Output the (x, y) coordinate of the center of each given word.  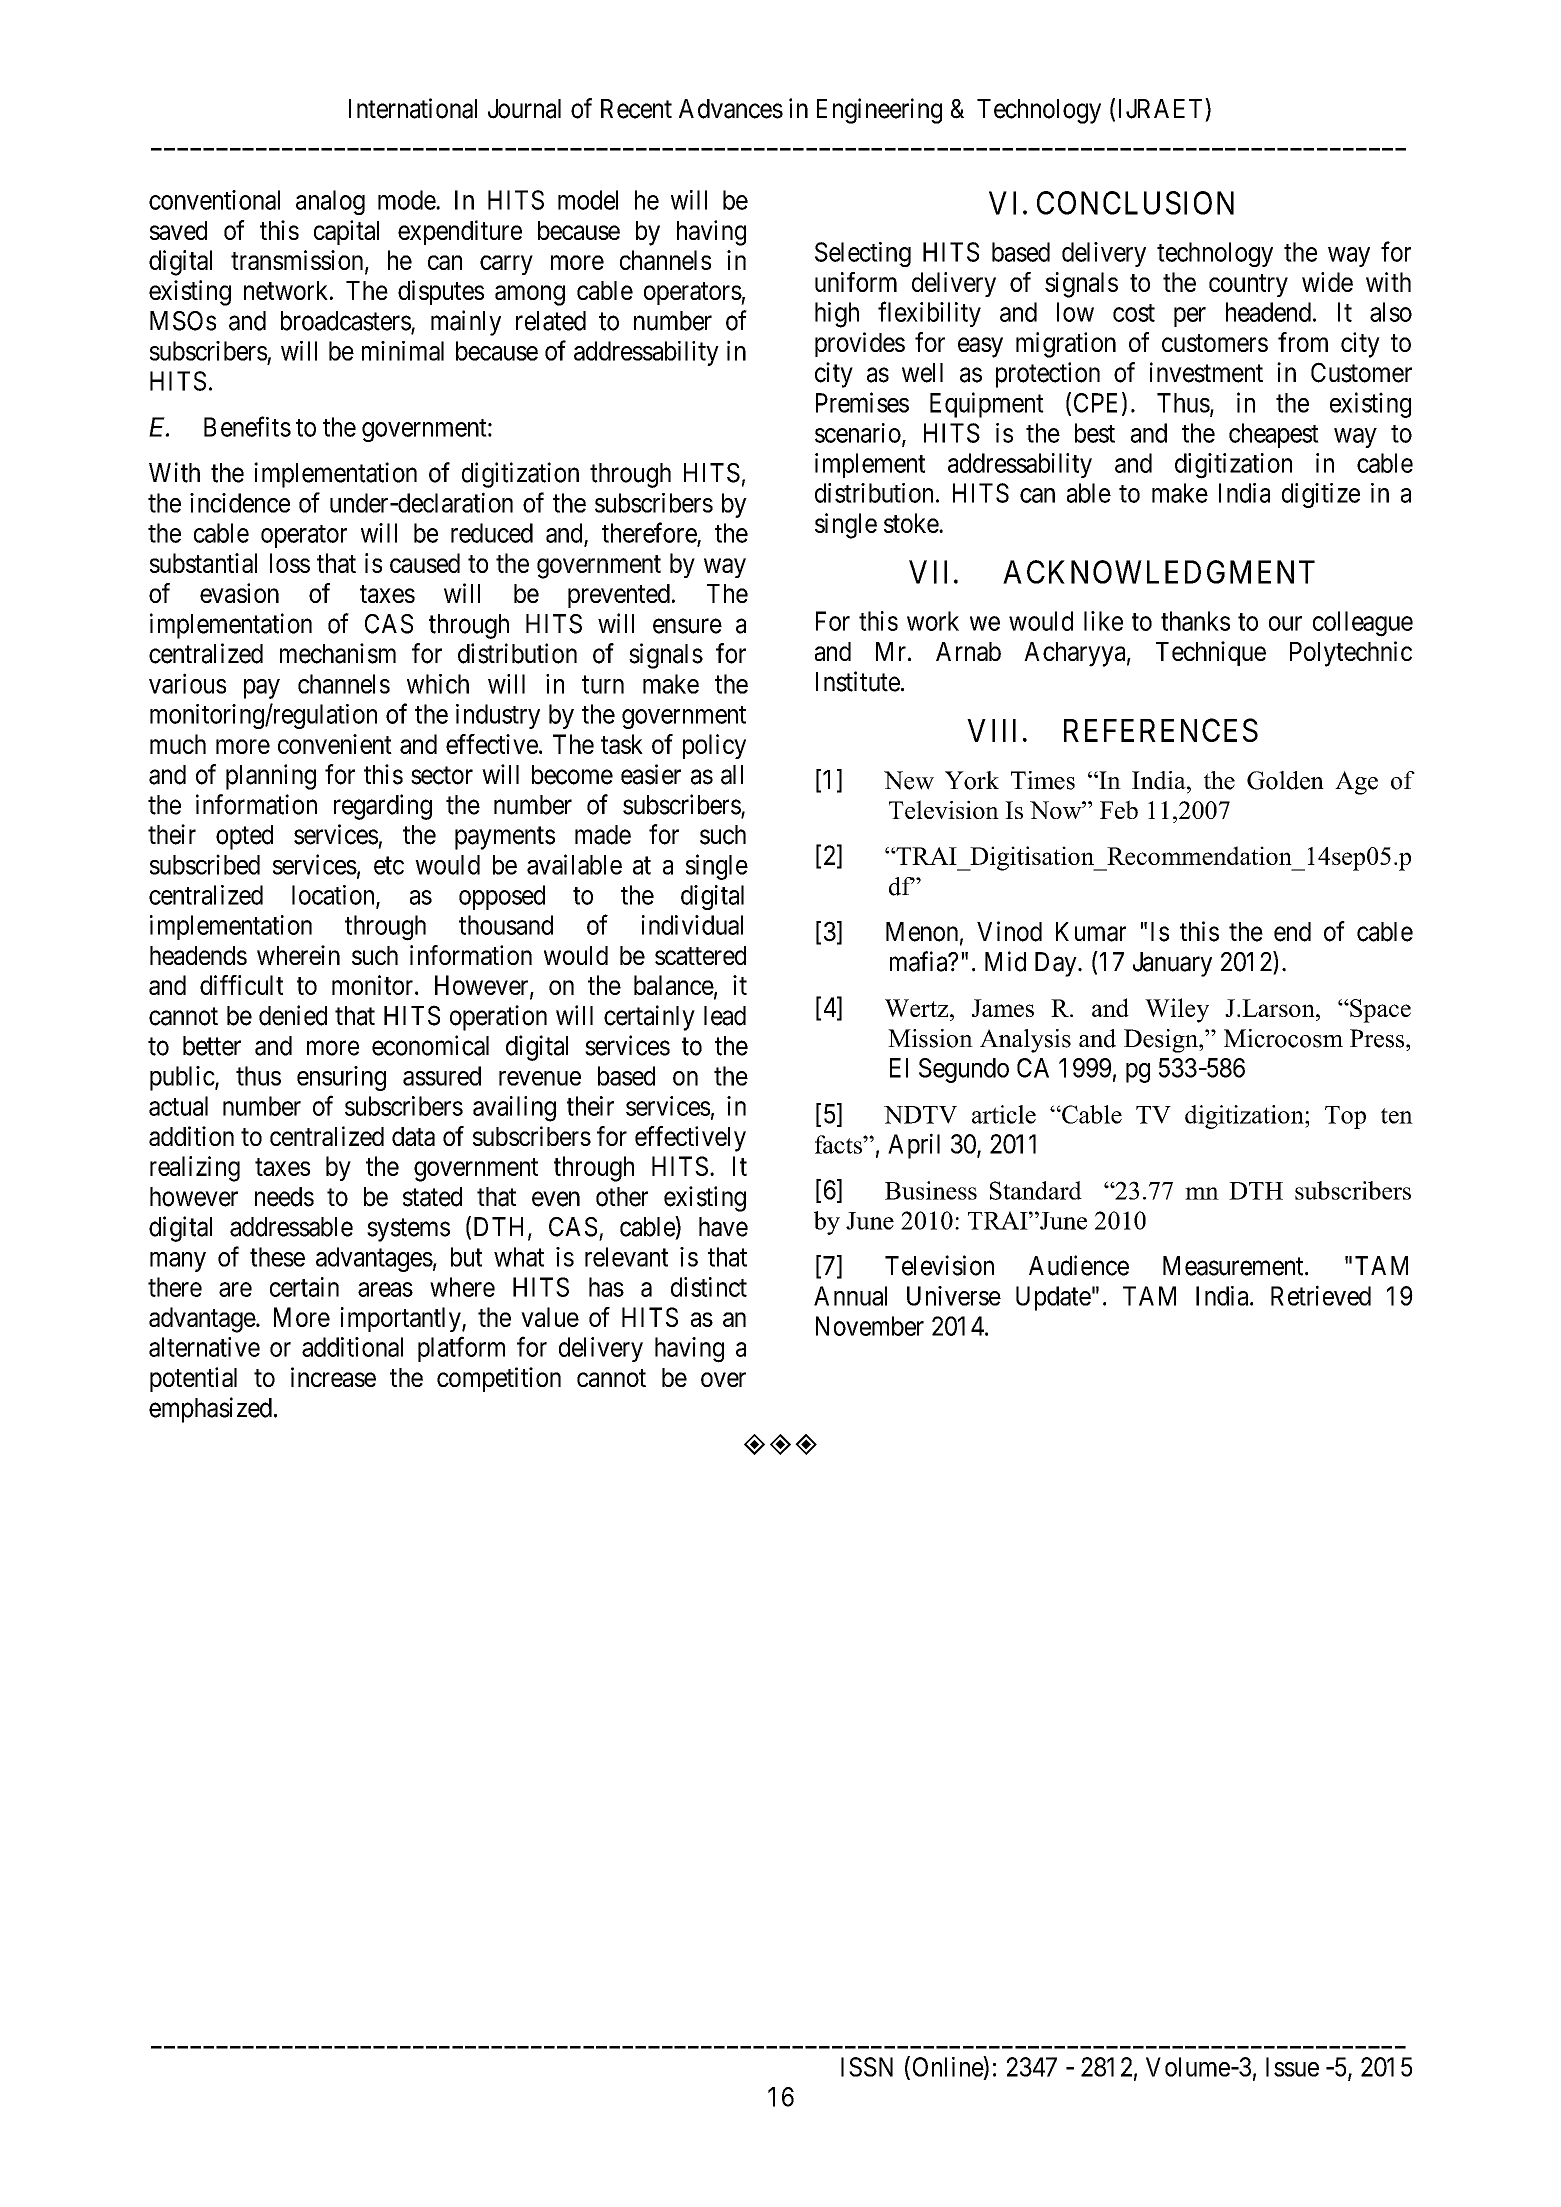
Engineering (879, 111)
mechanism (338, 653)
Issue (1292, 2067)
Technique (1211, 653)
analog (330, 202)
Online (948, 2066)
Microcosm (1283, 1038)
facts (839, 1144)
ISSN (867, 2067)
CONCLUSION (1135, 203)
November (870, 1326)
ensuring (341, 1078)
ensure (687, 626)
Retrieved (1321, 1295)
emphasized (210, 1410)
